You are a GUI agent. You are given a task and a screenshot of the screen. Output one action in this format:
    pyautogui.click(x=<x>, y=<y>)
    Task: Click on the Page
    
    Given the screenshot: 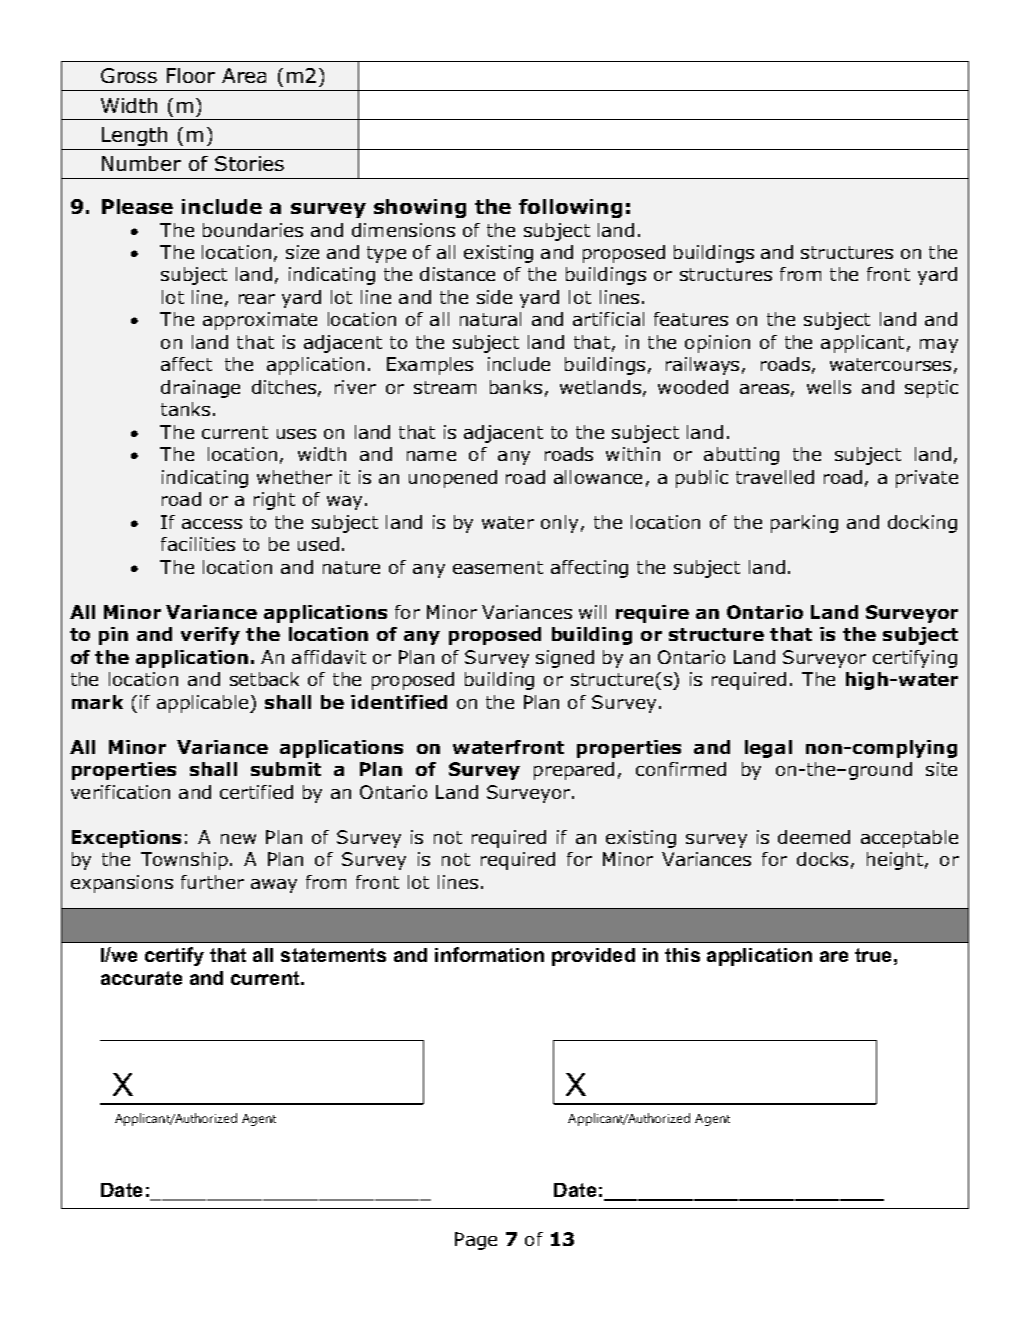 What is the action you would take?
    pyautogui.click(x=476, y=1241)
